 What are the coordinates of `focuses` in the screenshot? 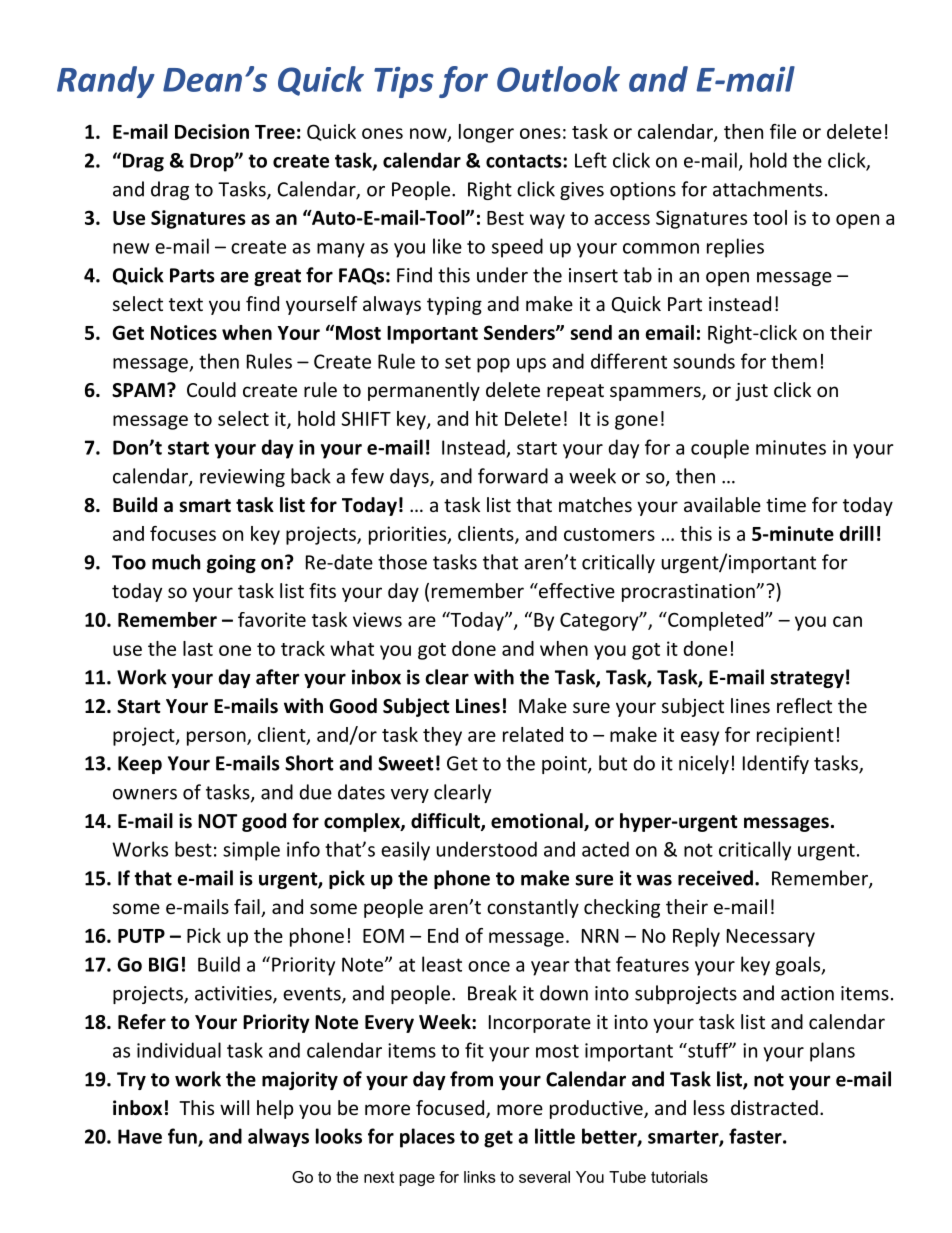 It's located at (183, 533).
